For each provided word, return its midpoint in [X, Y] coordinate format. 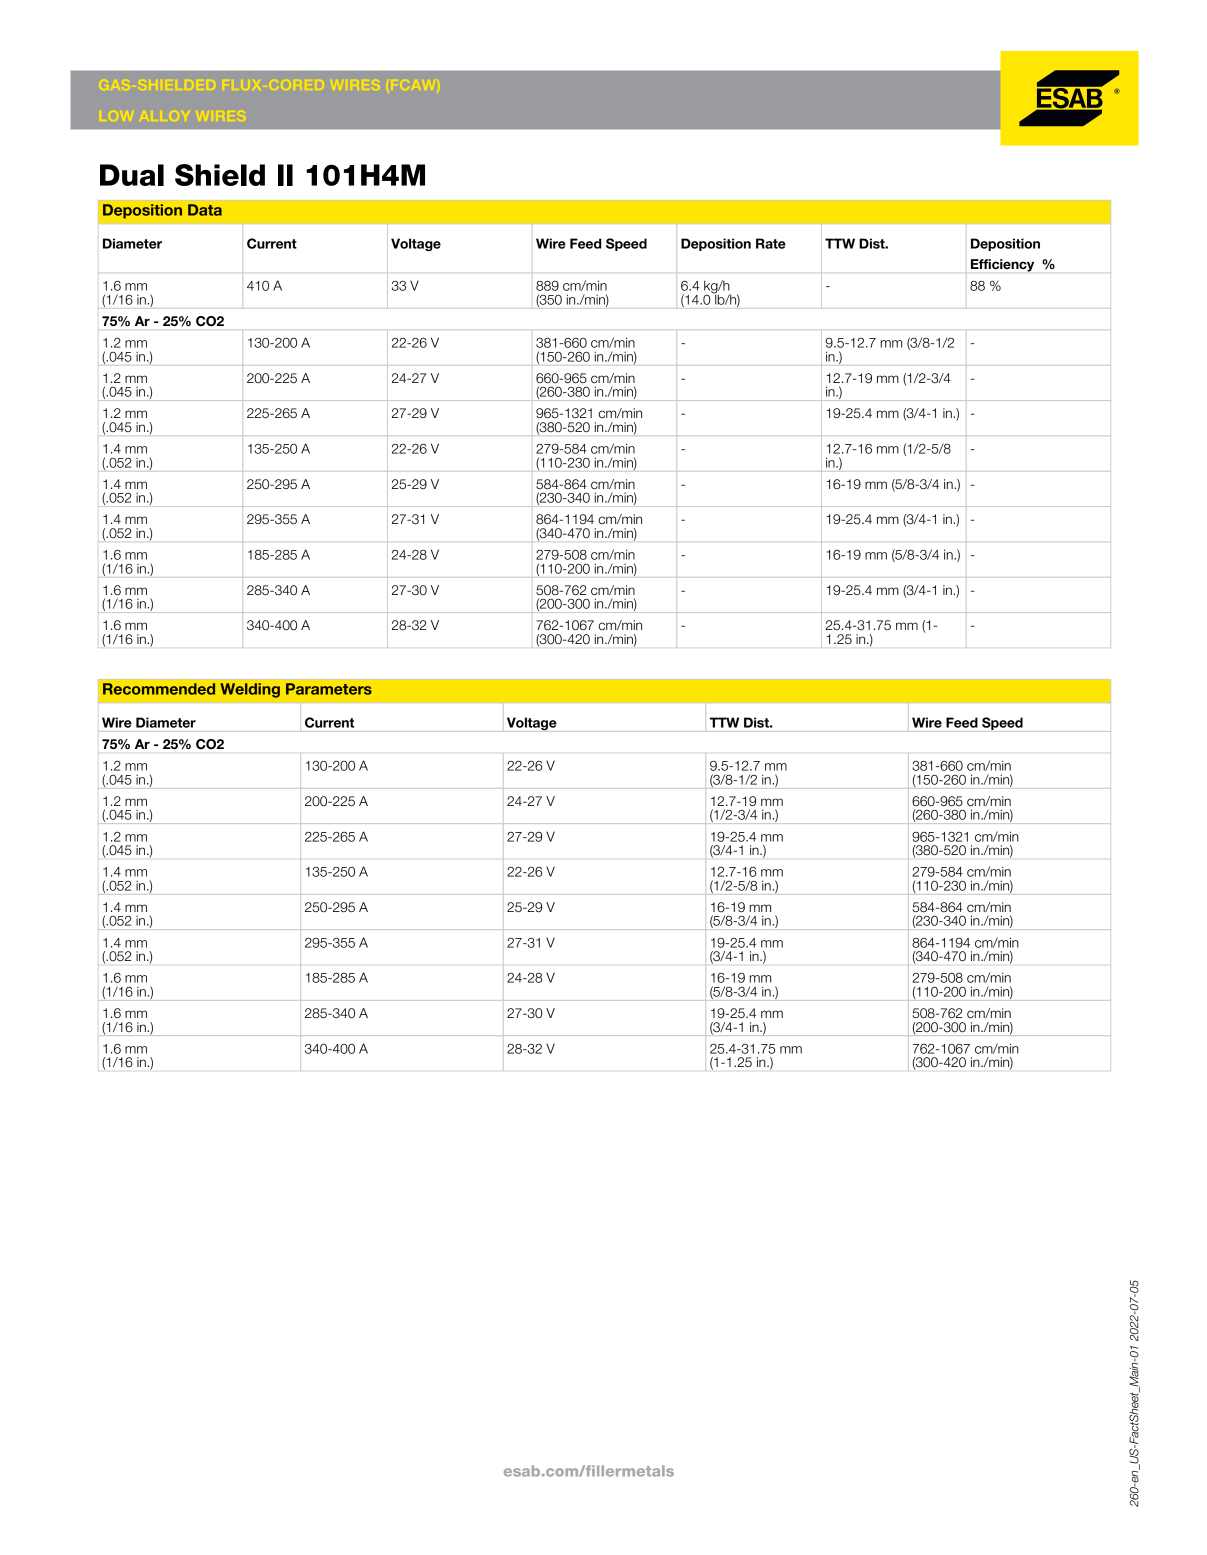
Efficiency [1002, 265]
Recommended [159, 689]
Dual [132, 175]
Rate [771, 243]
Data [205, 210]
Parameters [329, 689]
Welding [250, 690]
